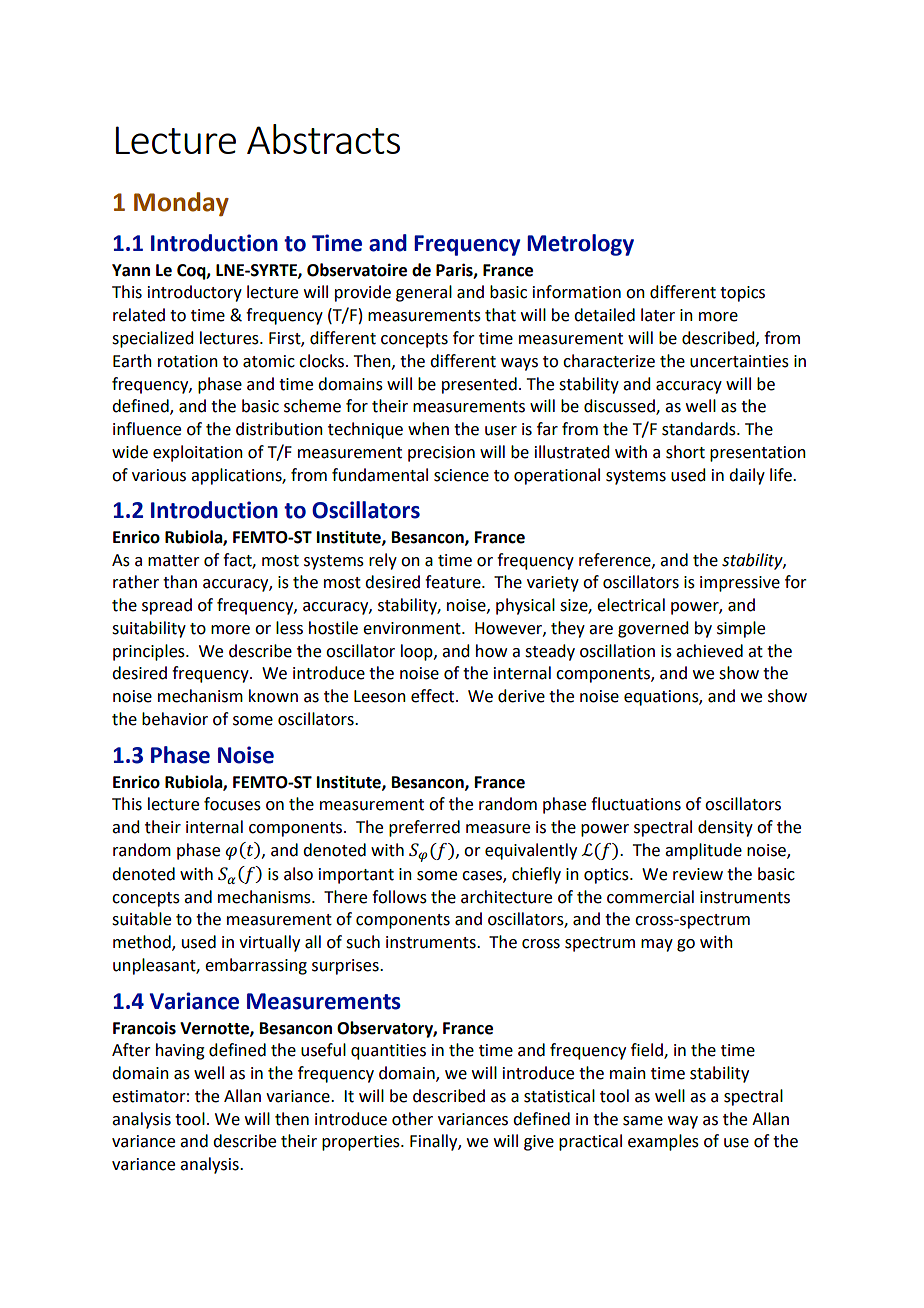  Describe the element at coordinates (323, 139) in the image. I see `Abstracts` at that location.
